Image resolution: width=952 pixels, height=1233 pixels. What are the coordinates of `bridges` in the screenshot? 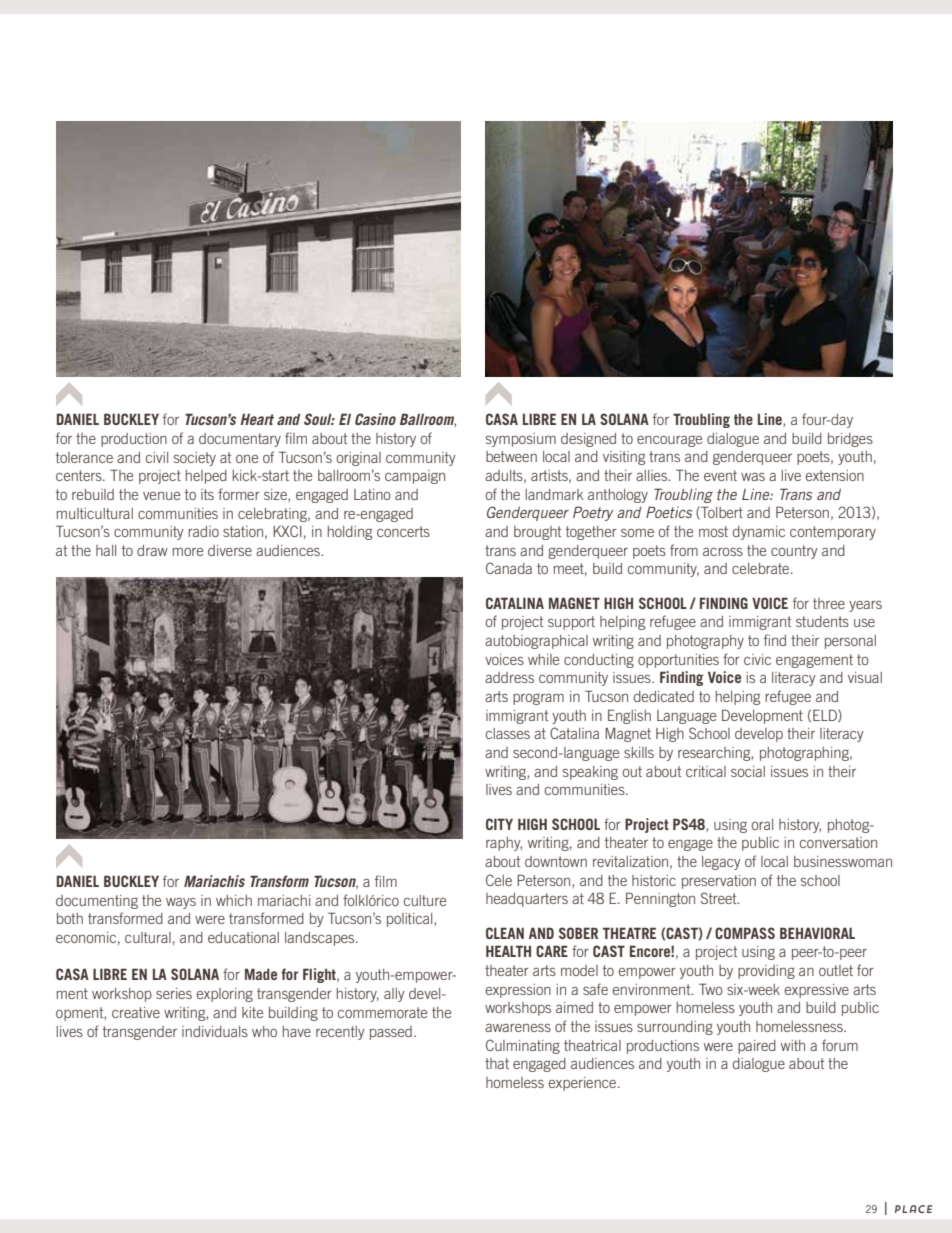 It's located at (850, 440).
